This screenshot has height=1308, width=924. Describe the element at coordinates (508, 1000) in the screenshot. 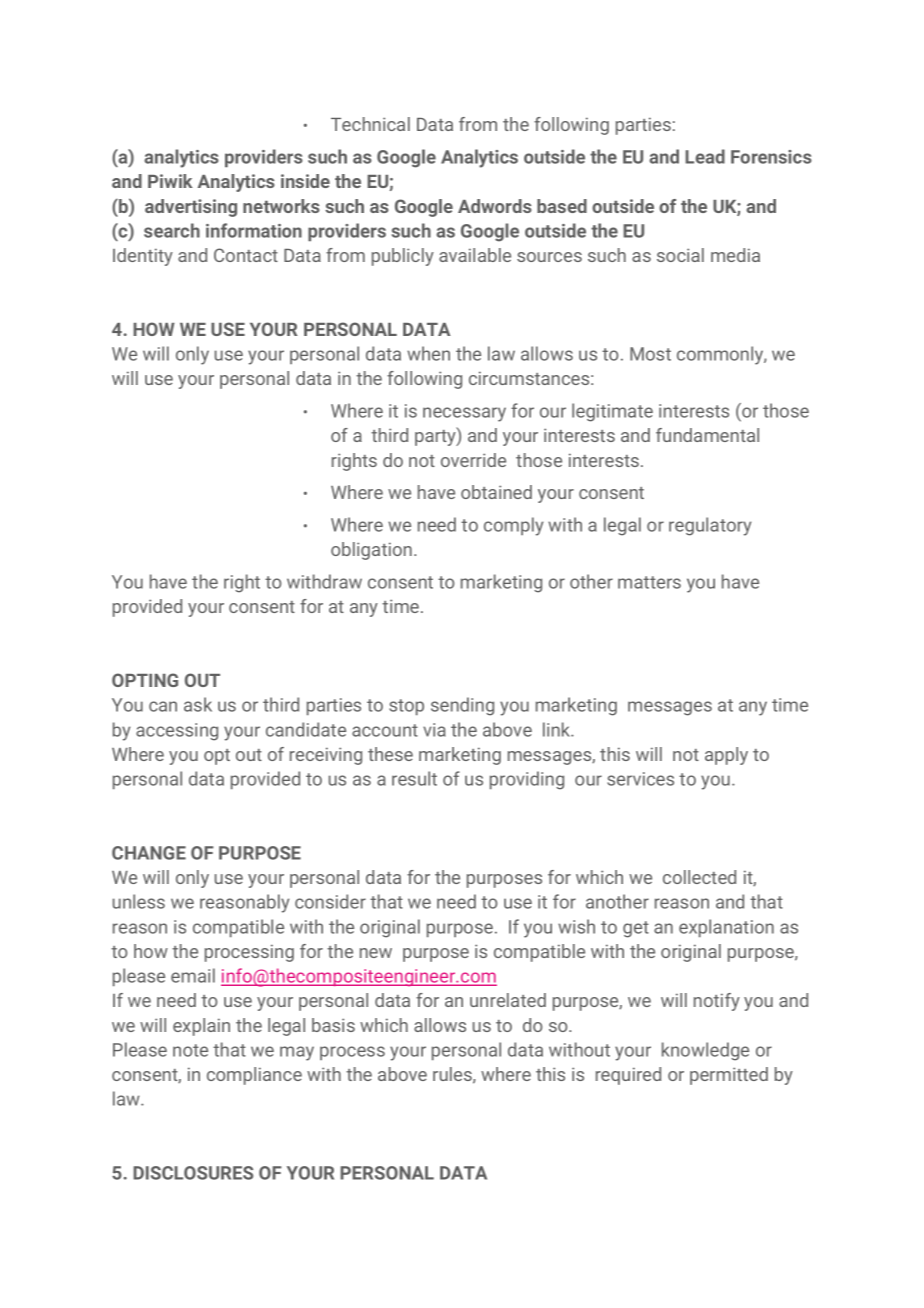

I see `unrelated` at that location.
